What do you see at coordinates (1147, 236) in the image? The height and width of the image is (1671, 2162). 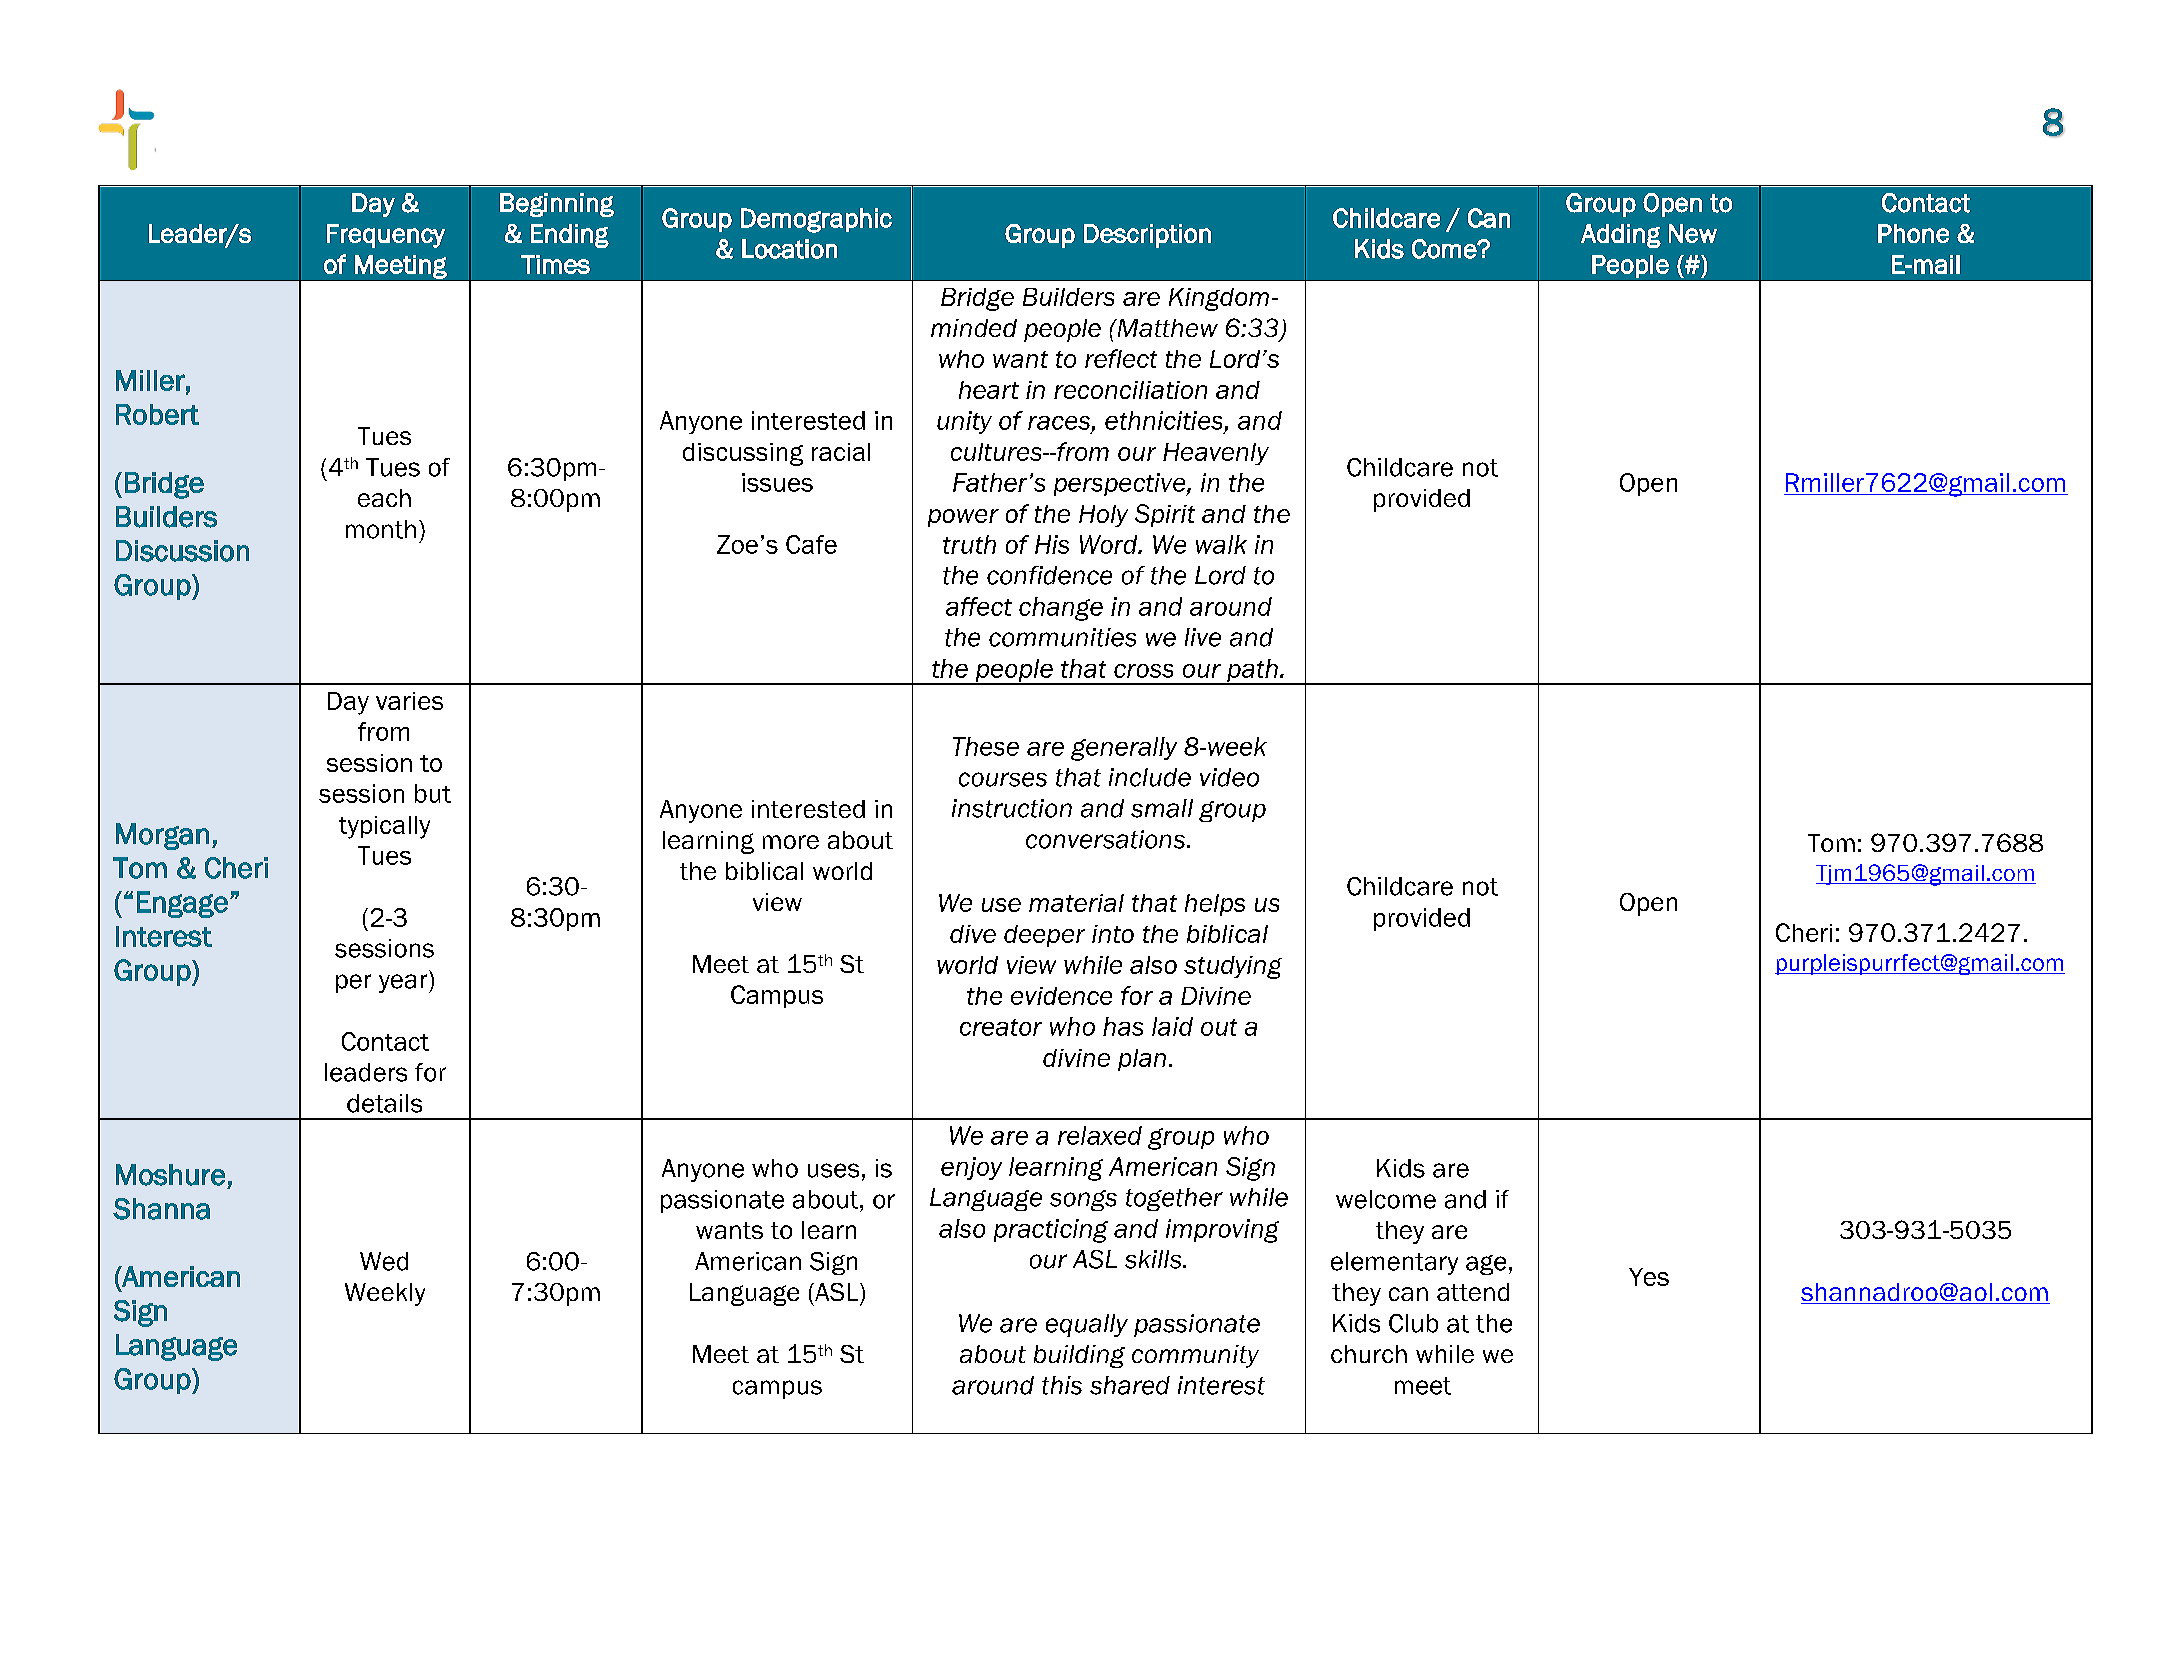 I see `Description` at bounding box center [1147, 236].
